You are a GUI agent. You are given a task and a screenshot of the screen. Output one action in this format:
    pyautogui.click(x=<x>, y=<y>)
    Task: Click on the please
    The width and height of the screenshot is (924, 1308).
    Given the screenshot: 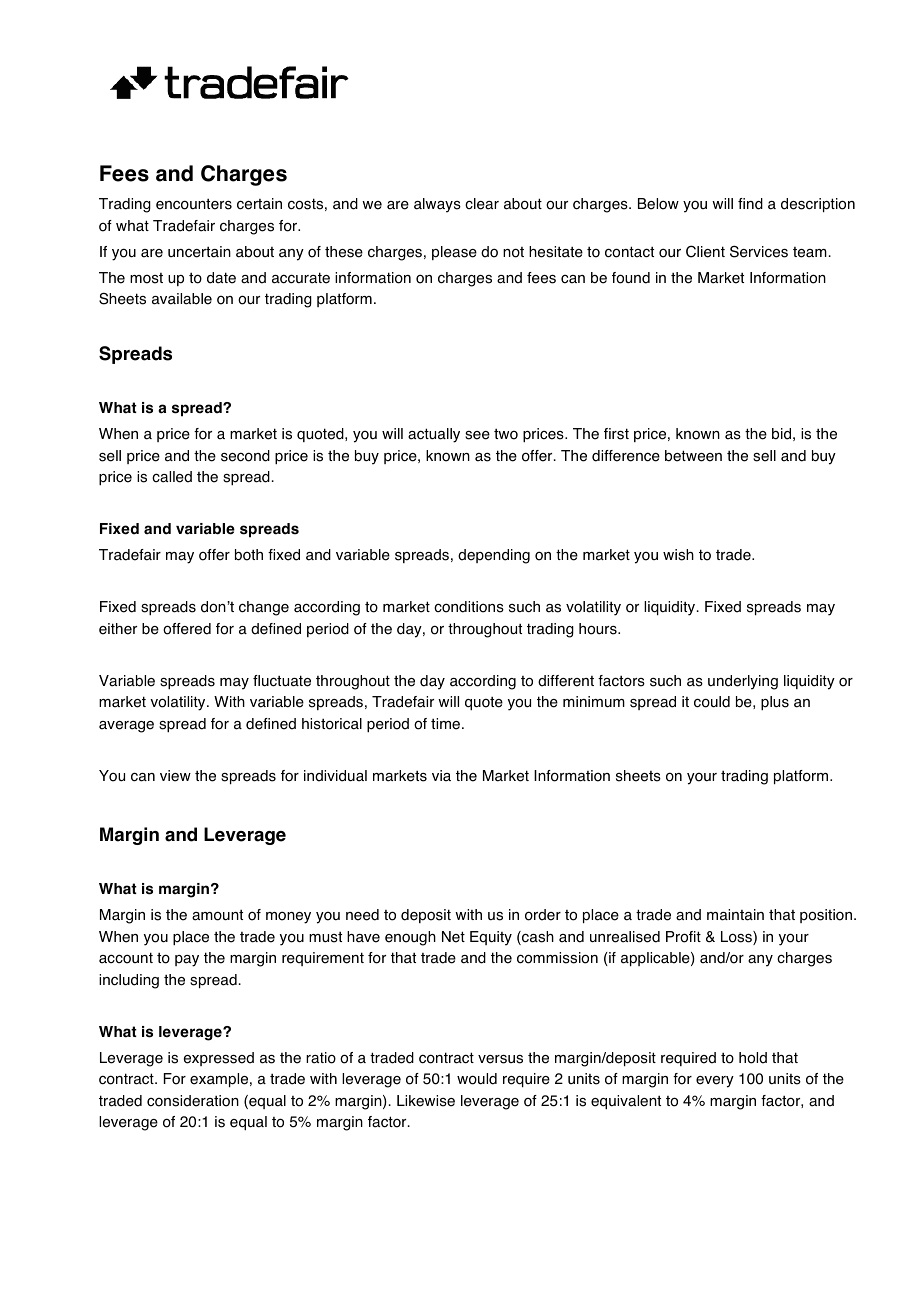 What is the action you would take?
    pyautogui.click(x=454, y=253)
